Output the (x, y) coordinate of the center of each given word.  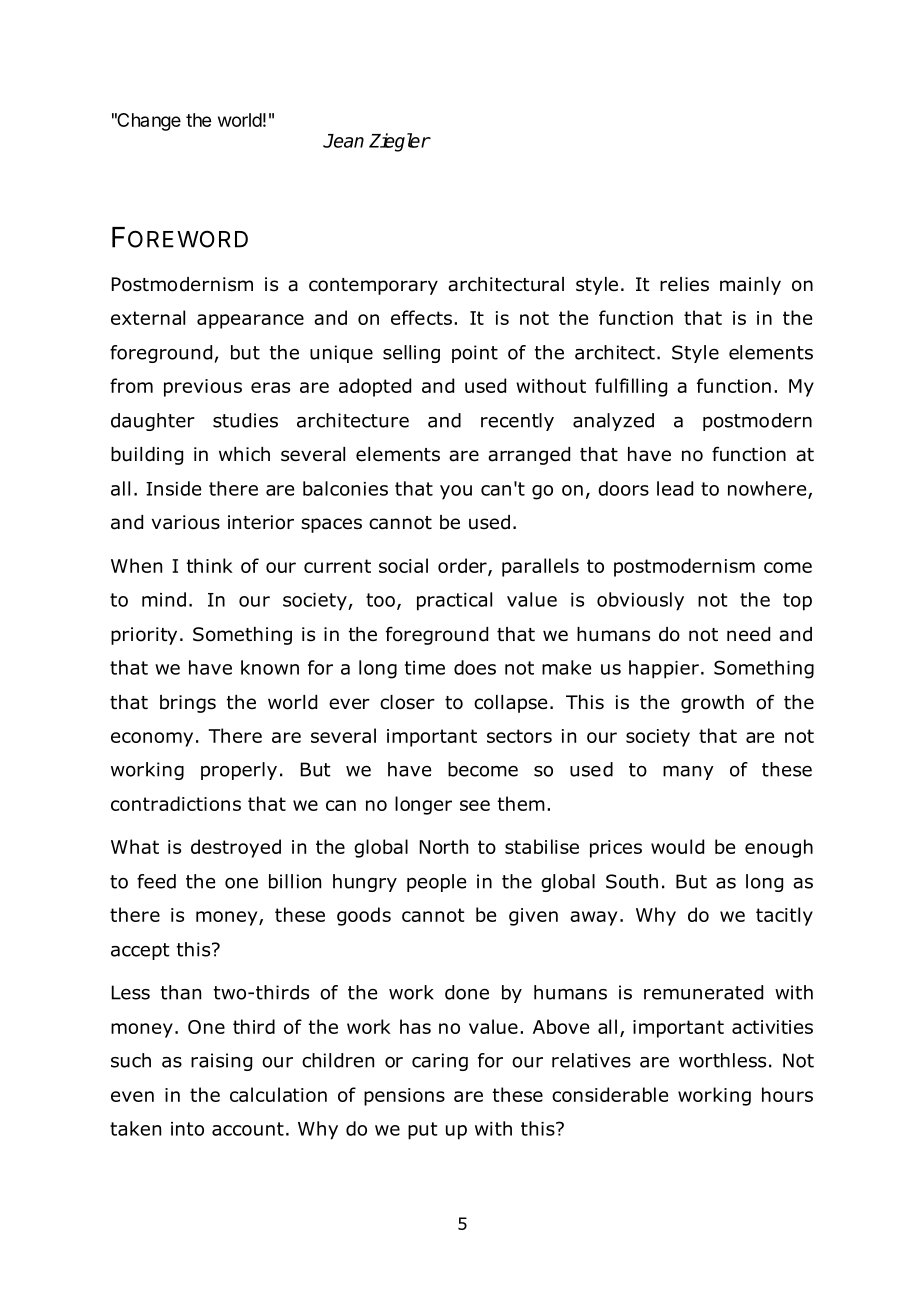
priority (144, 636)
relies (684, 284)
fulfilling (631, 387)
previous (203, 388)
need (748, 634)
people (436, 883)
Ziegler (399, 142)
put (423, 1131)
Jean (343, 141)
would (677, 846)
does (475, 667)
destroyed (236, 848)
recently (517, 422)
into (187, 1129)
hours (787, 1094)
